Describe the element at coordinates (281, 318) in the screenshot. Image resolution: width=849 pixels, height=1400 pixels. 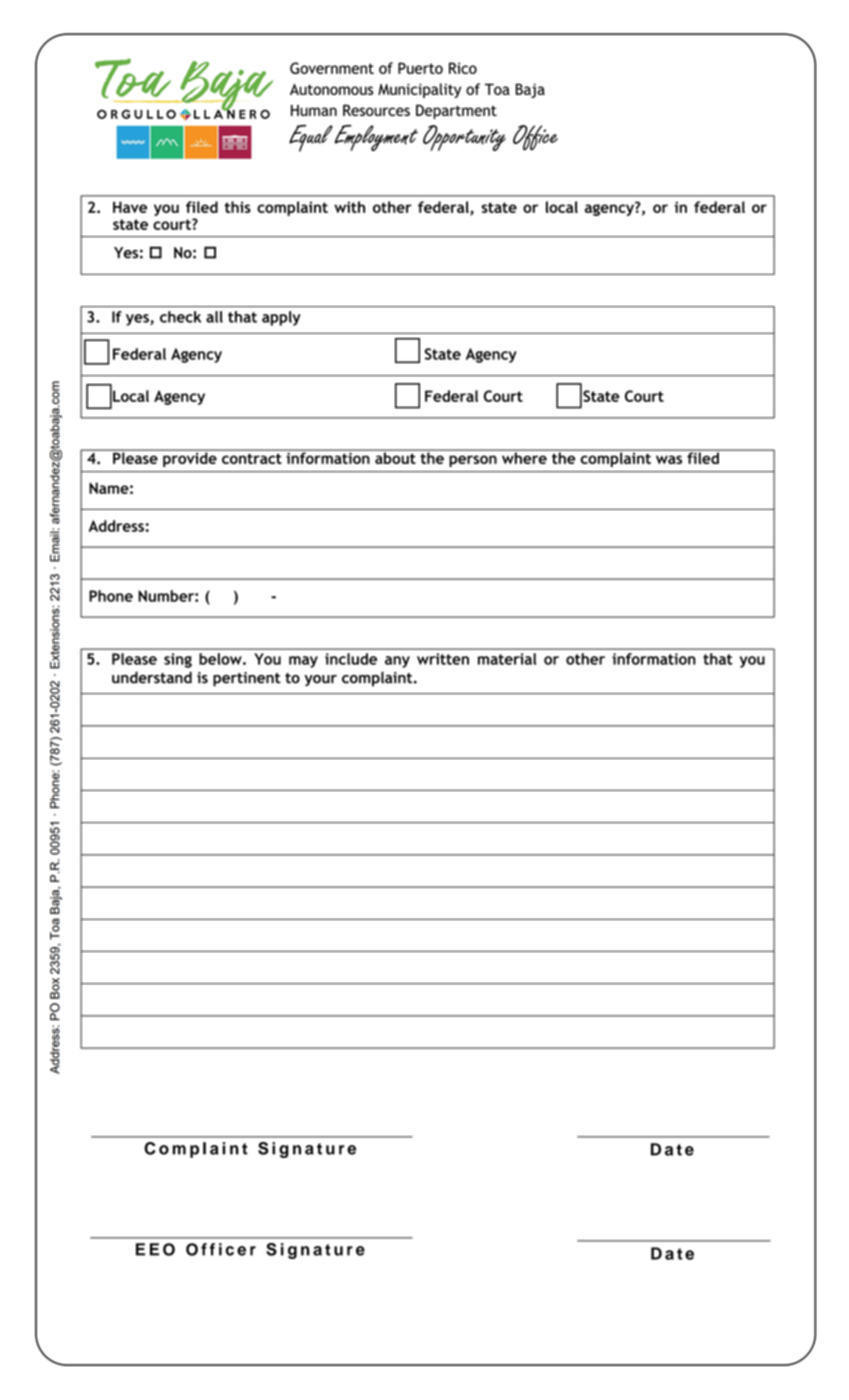
I see `apply` at that location.
